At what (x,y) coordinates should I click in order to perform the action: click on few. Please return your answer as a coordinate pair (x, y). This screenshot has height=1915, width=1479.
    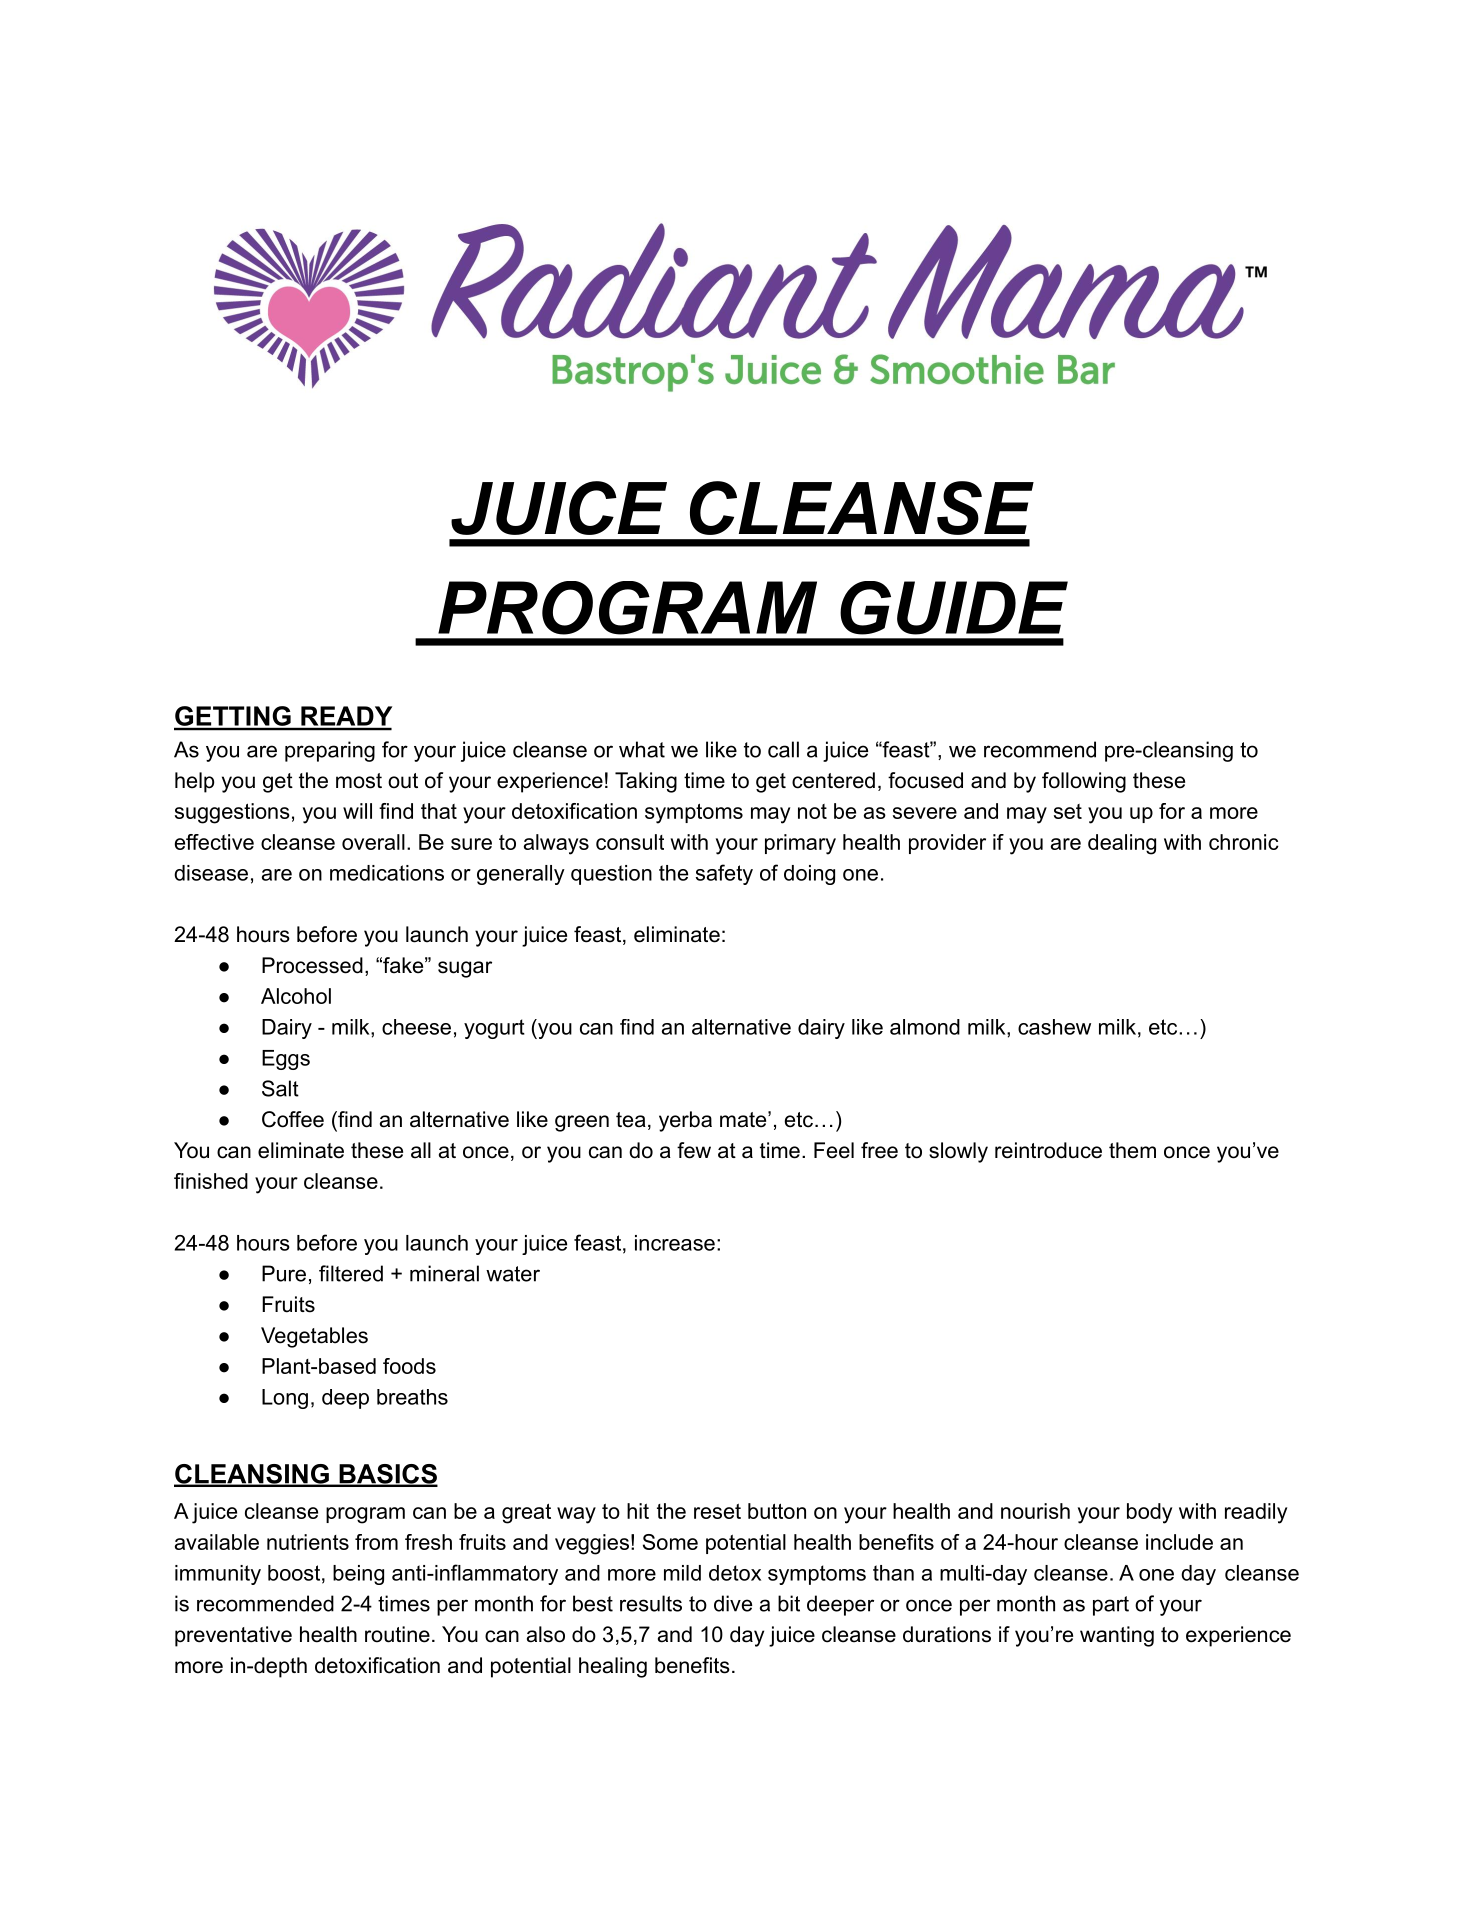
    Looking at the image, I should click on (694, 1150).
